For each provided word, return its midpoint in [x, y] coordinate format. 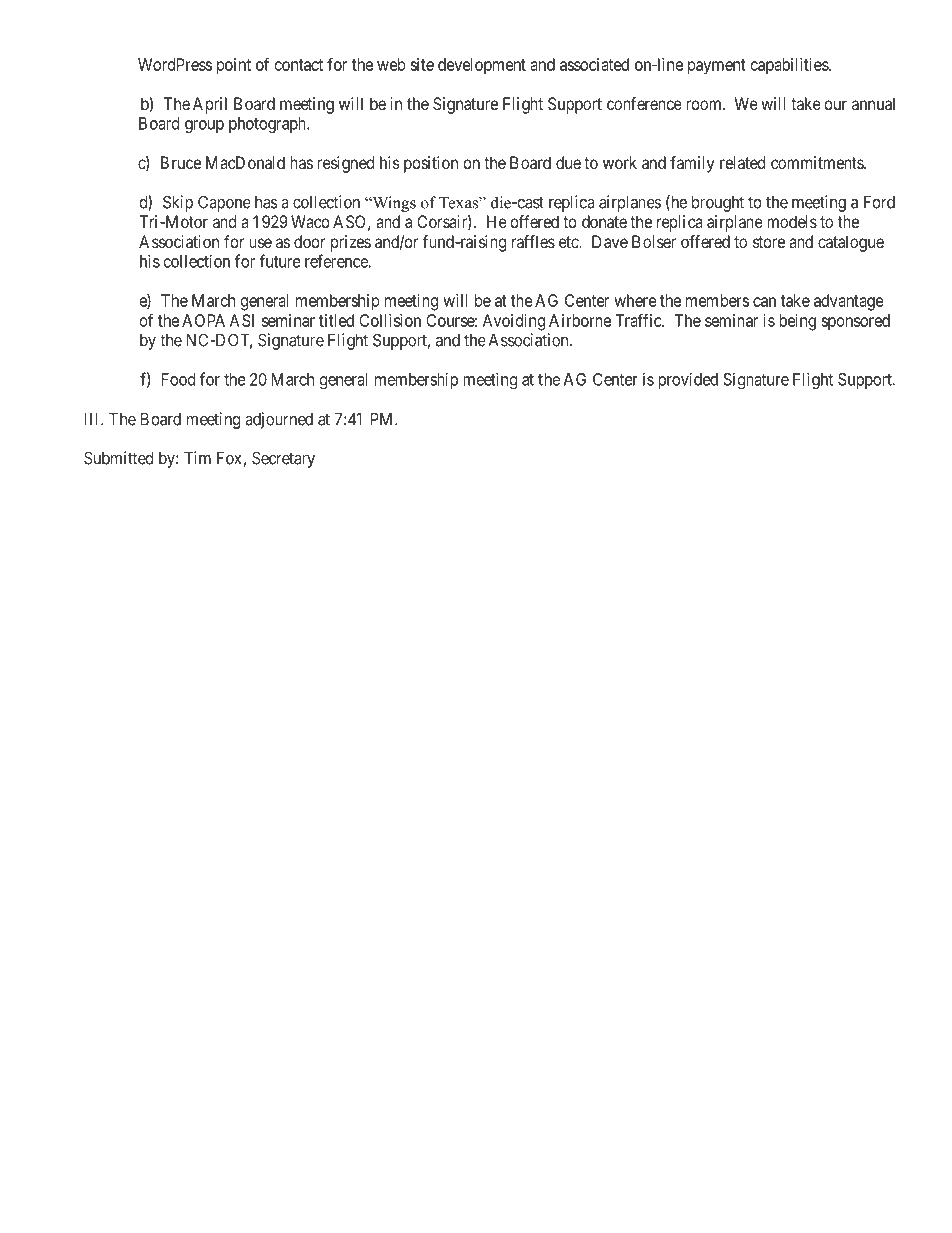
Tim [197, 458]
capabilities [790, 66]
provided [688, 380]
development [482, 66]
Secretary [283, 459]
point [234, 66]
